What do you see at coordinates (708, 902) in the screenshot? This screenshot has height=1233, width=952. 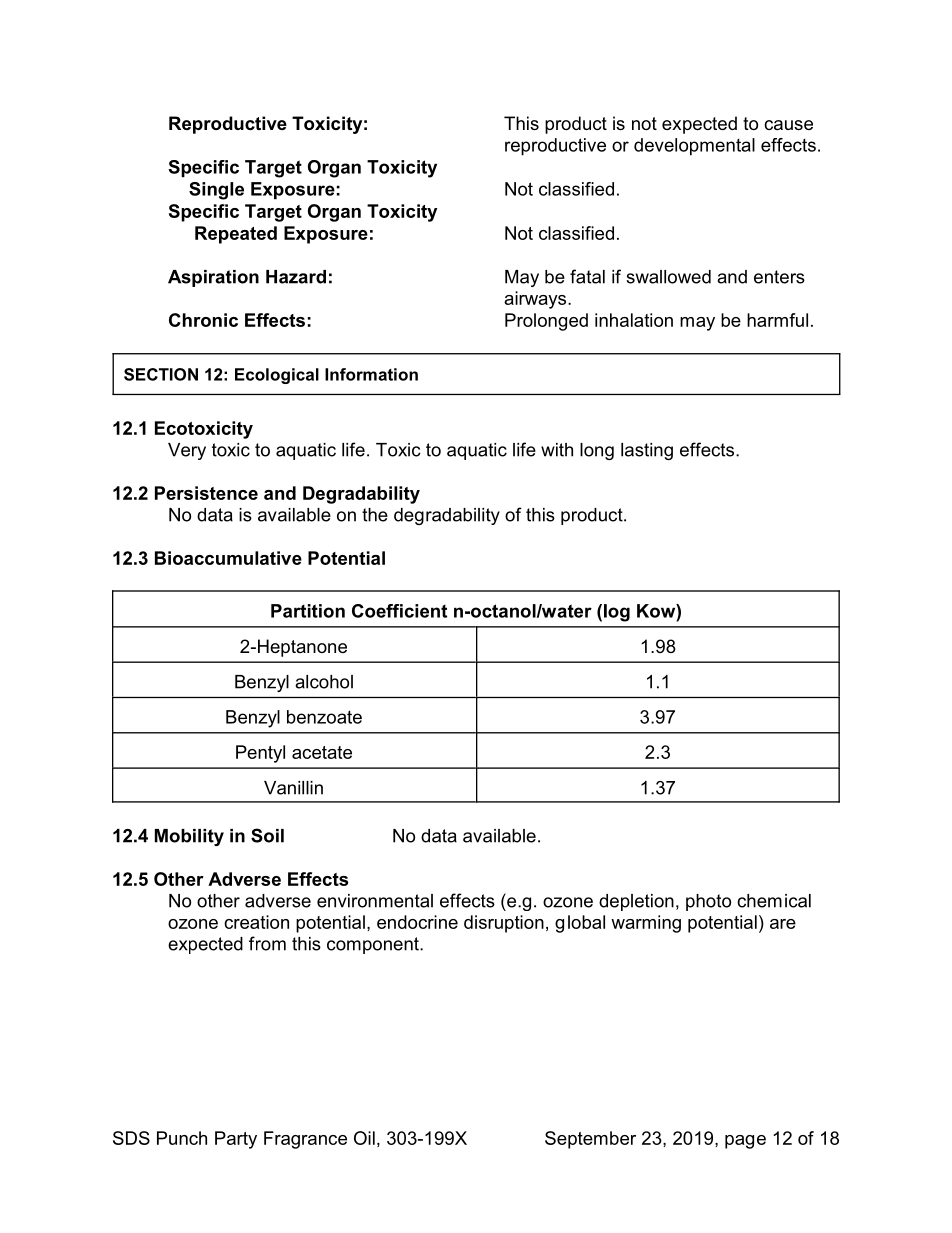 I see `photo` at bounding box center [708, 902].
